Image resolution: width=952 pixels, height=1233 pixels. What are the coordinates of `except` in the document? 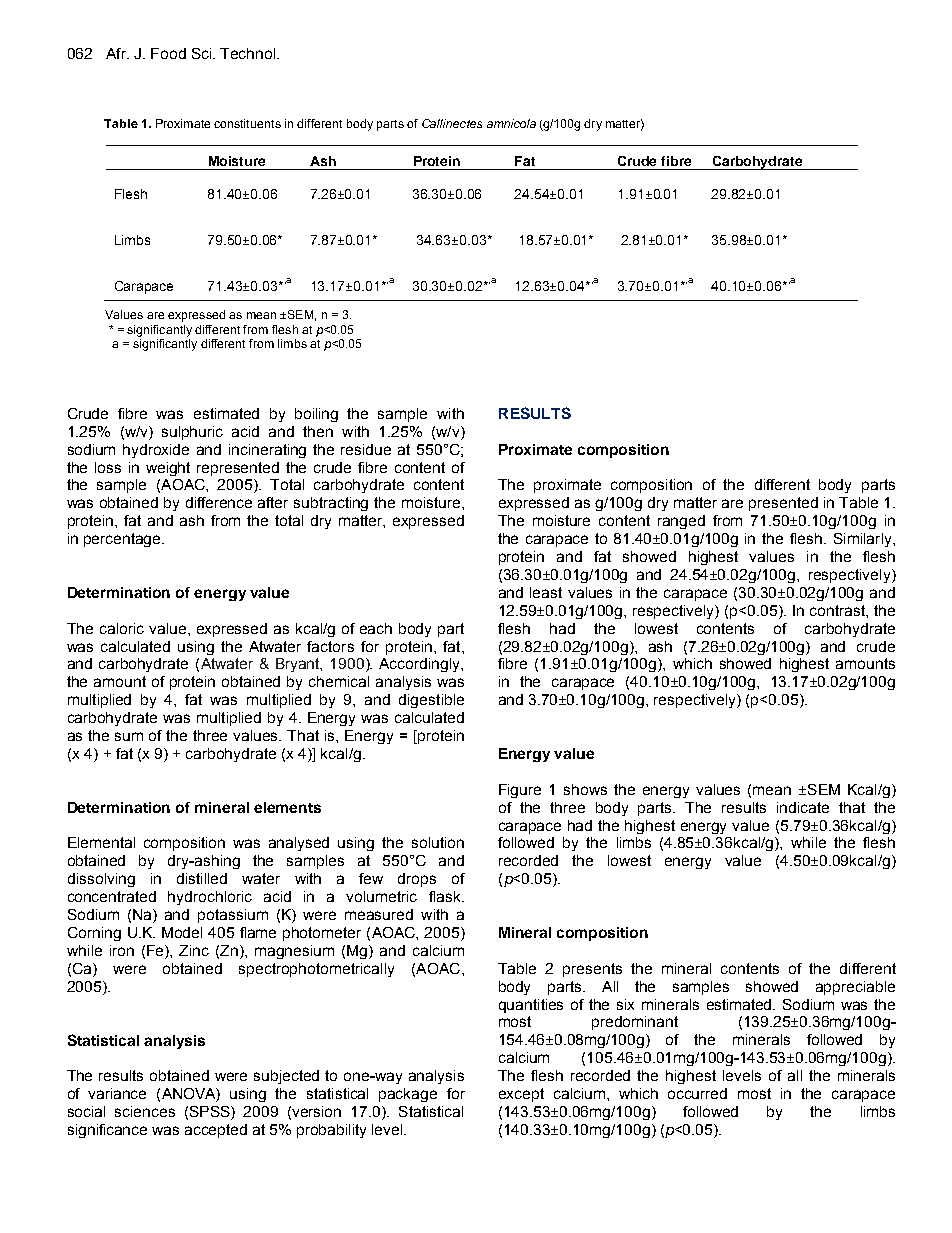 It's located at (521, 1095).
